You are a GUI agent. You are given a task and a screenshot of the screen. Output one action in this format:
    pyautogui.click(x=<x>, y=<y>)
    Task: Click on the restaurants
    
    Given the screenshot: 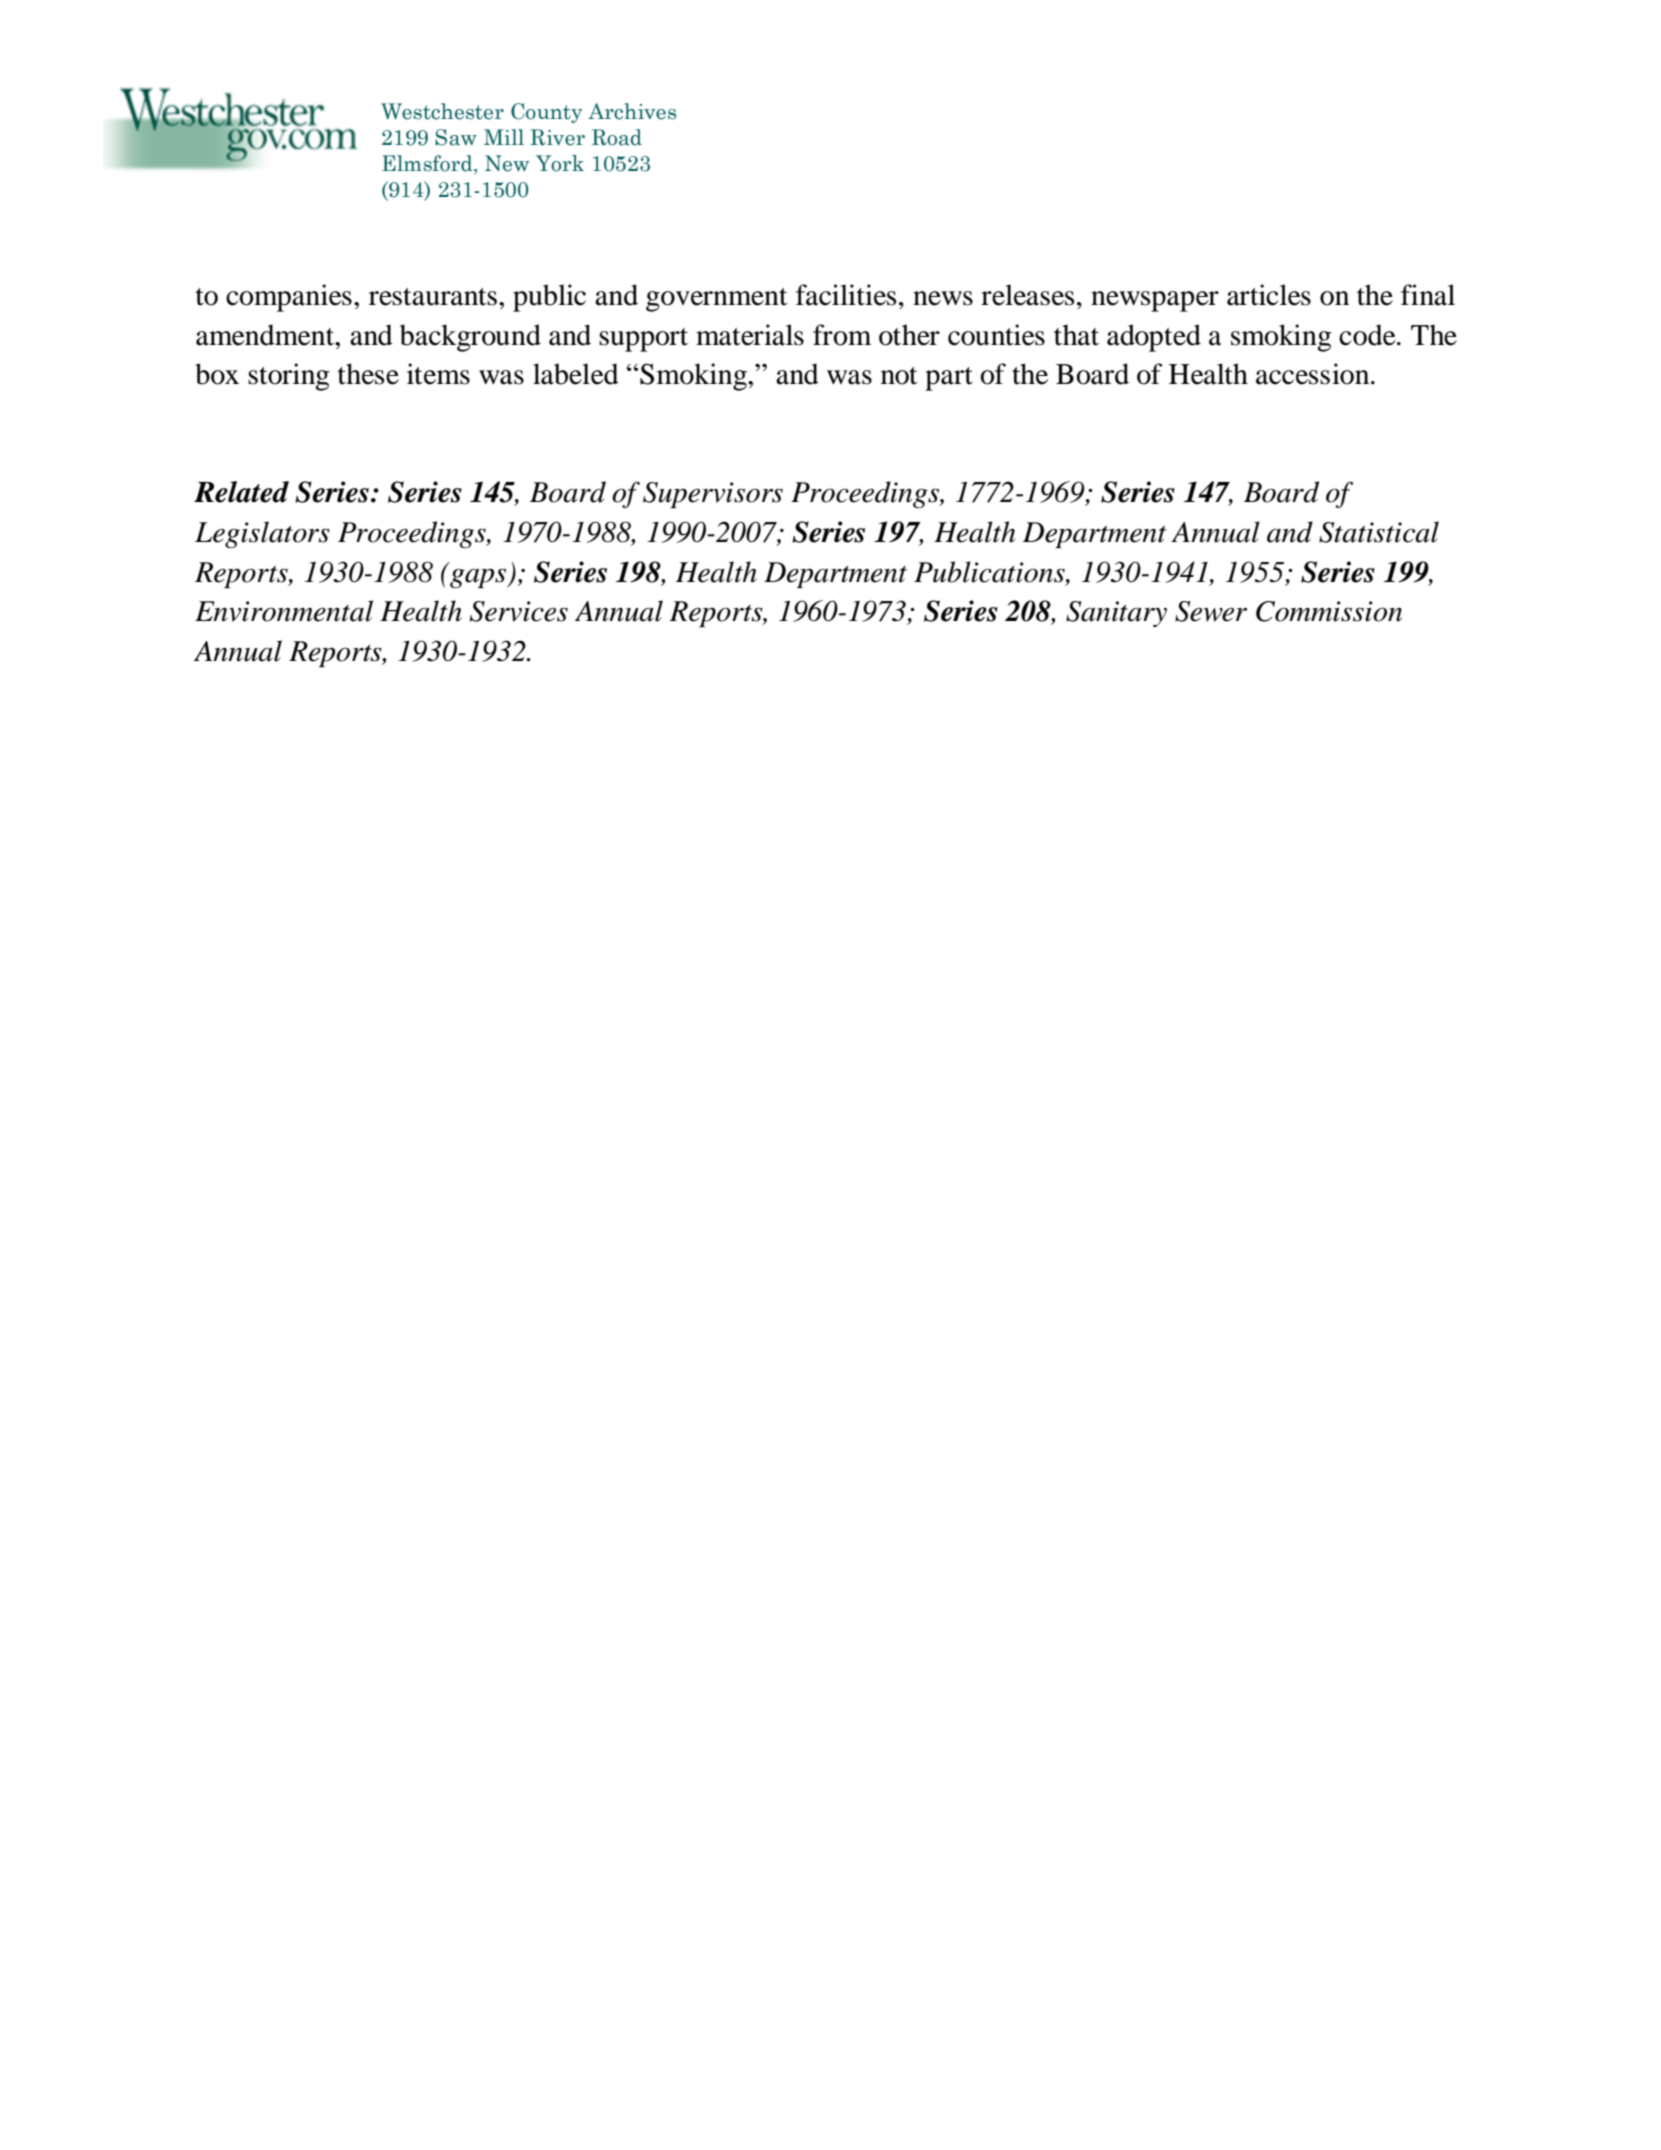 What is the action you would take?
    pyautogui.click(x=433, y=297)
